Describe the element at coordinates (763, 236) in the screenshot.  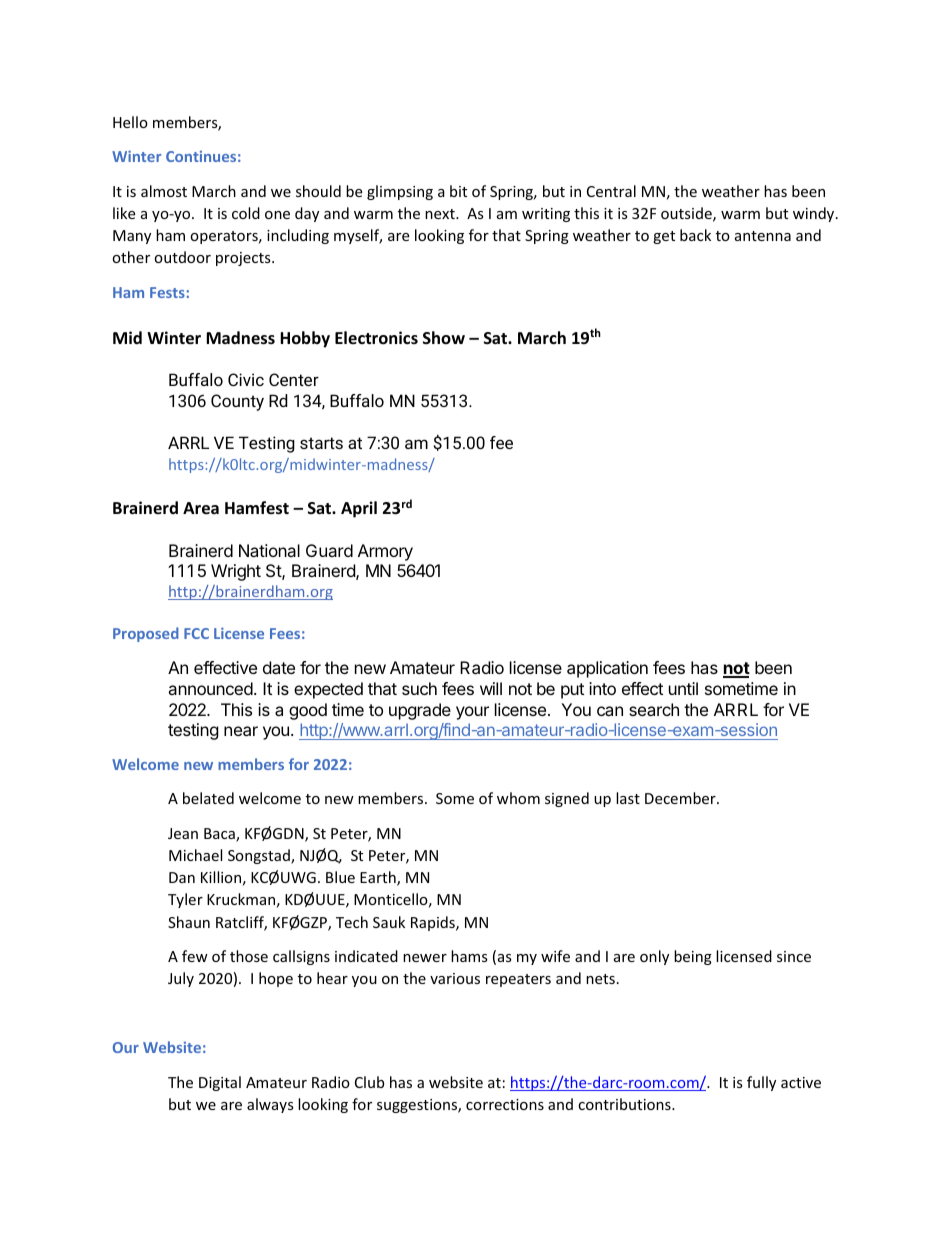
I see `antenna` at that location.
